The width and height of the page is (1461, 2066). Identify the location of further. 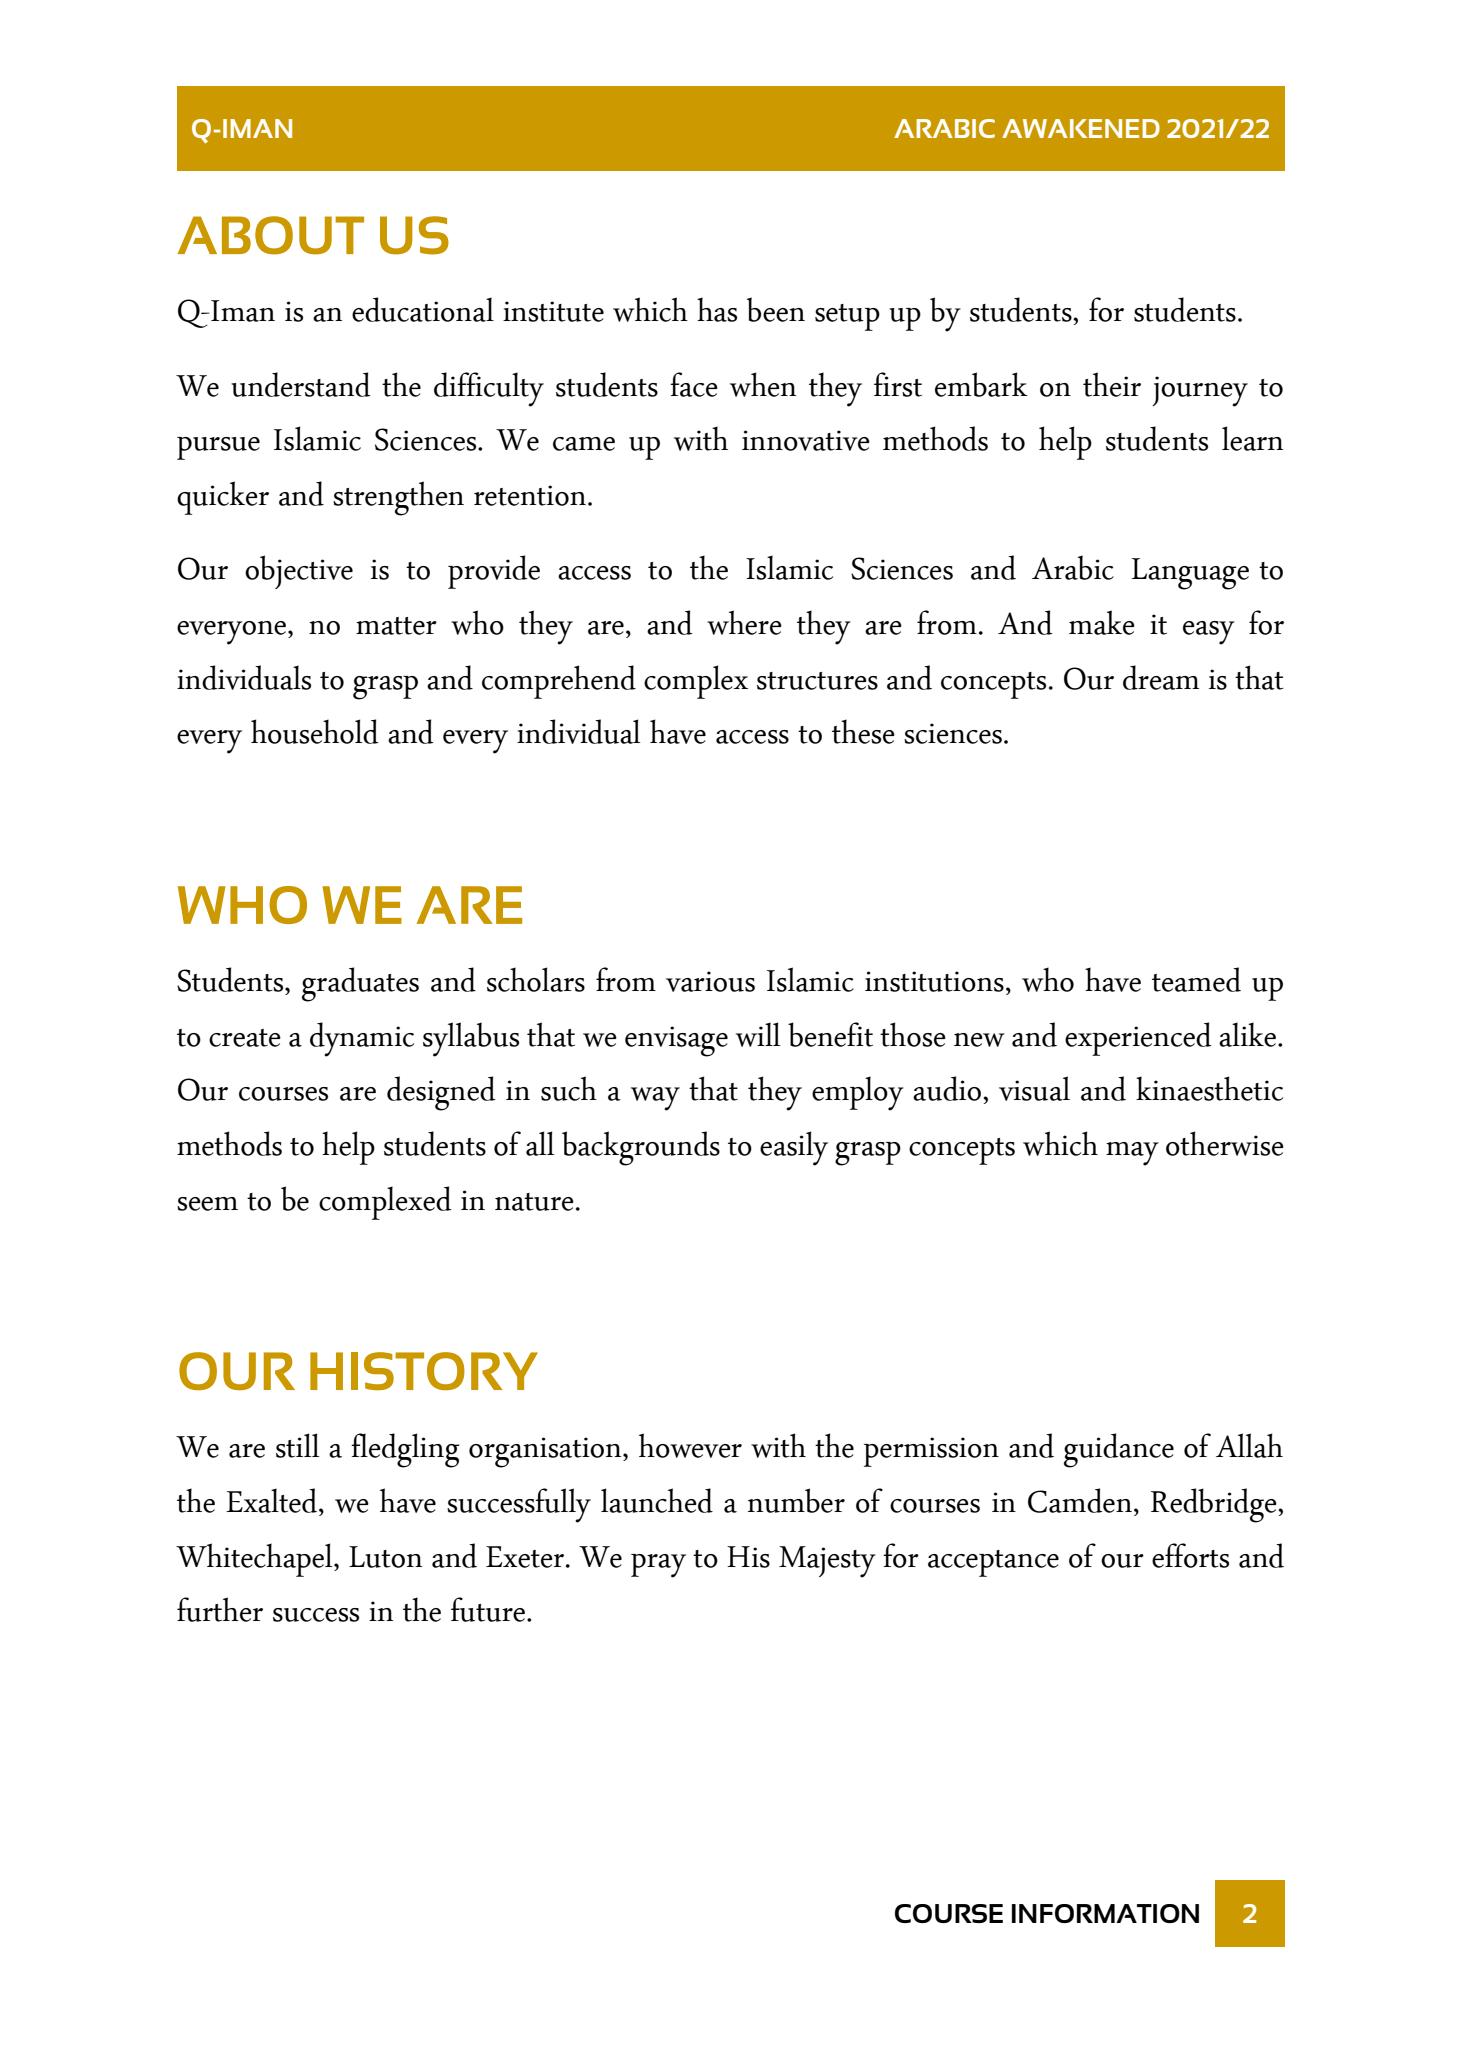
(220, 1609).
